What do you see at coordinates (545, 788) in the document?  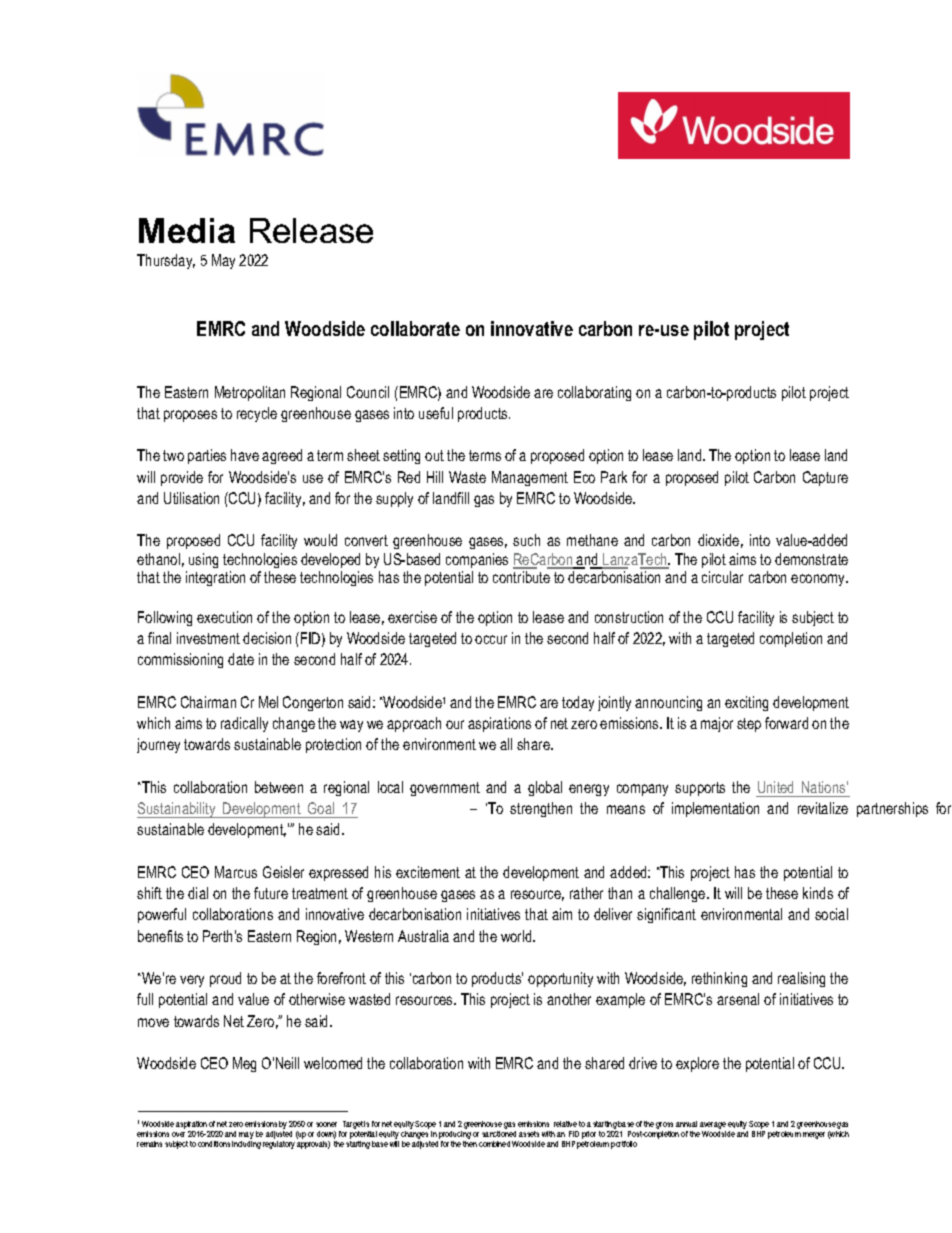 I see `global` at bounding box center [545, 788].
